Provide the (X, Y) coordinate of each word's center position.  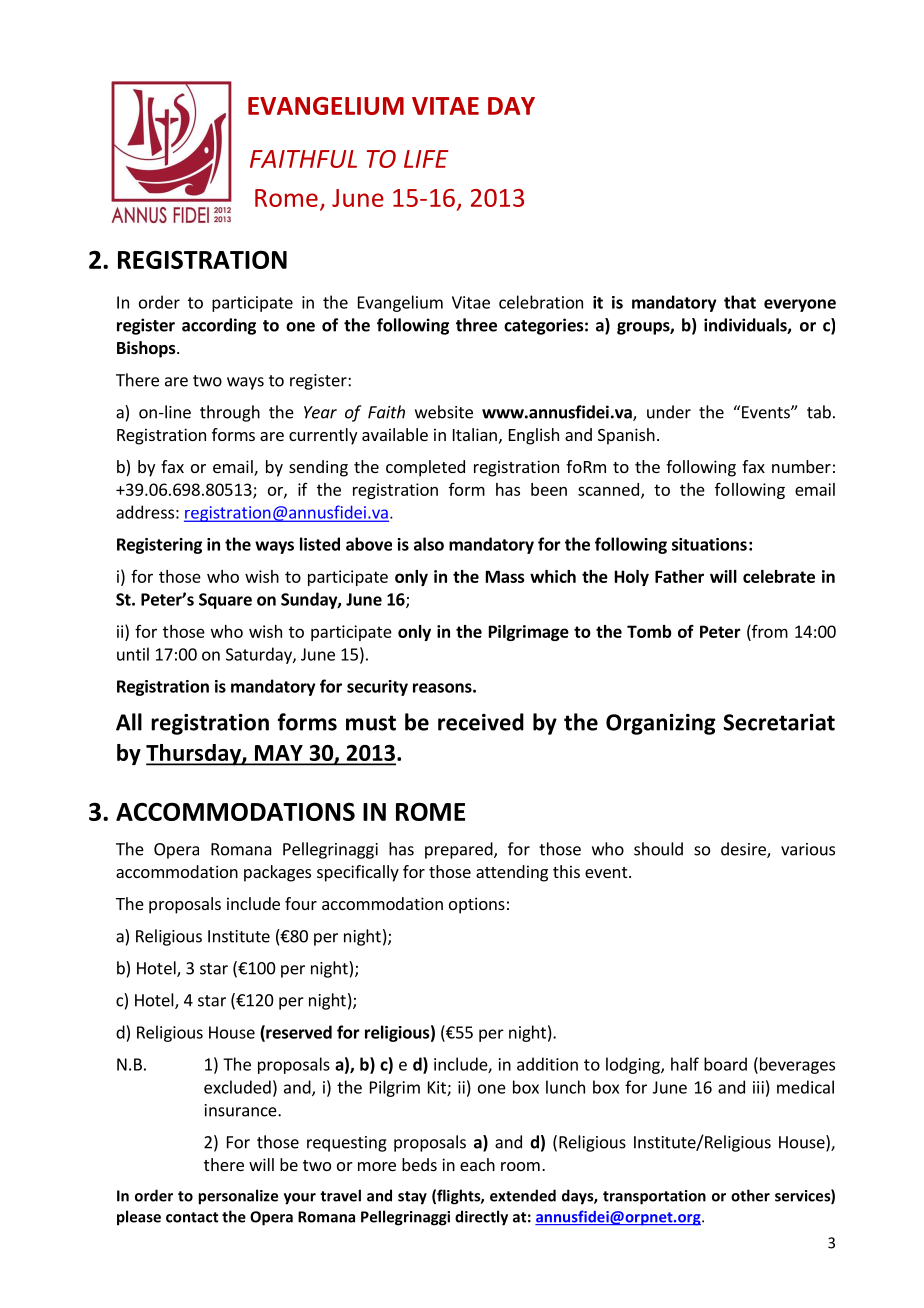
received (481, 722)
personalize (238, 1197)
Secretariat (779, 722)
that (740, 302)
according (219, 326)
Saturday (260, 655)
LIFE (426, 159)
